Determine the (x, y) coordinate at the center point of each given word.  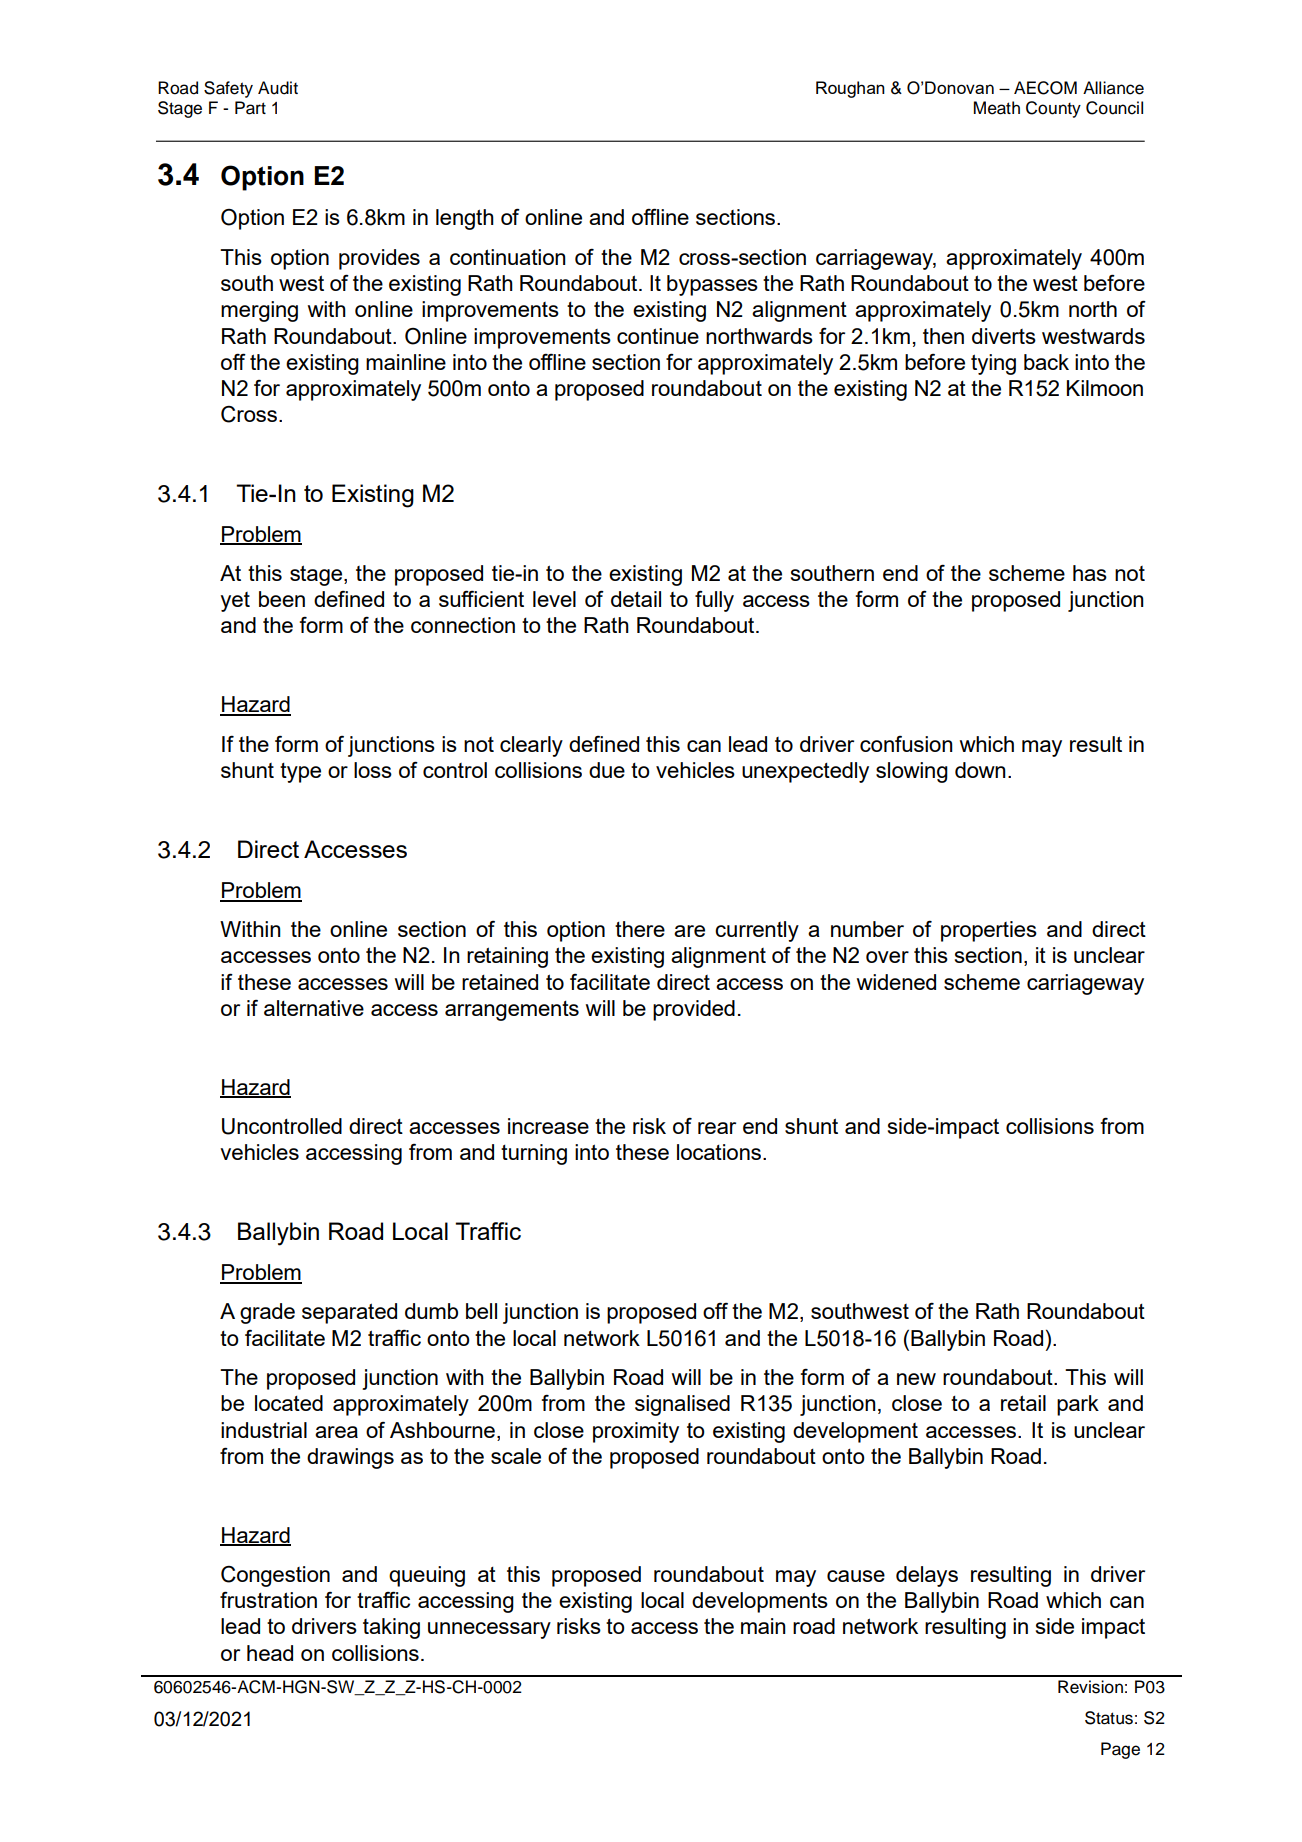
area (336, 1432)
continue (658, 336)
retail (1023, 1403)
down (980, 770)
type (300, 773)
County (1053, 109)
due (607, 770)
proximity (636, 1432)
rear (717, 1128)
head (270, 1653)
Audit (278, 88)
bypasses (712, 285)
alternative (314, 1008)
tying (993, 364)
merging (259, 311)
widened (896, 982)
